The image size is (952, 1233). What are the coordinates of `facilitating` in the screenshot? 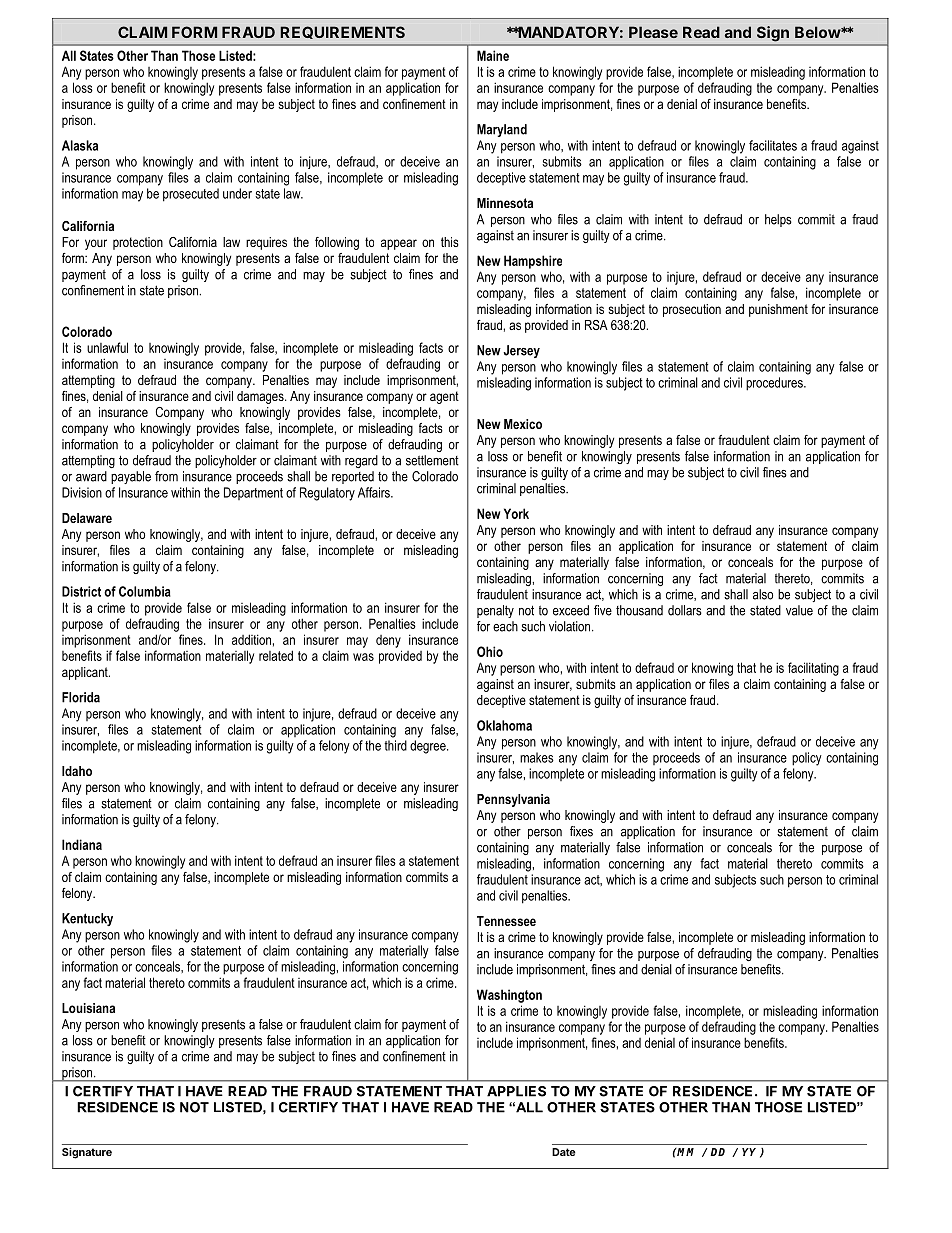 It's located at (813, 669).
